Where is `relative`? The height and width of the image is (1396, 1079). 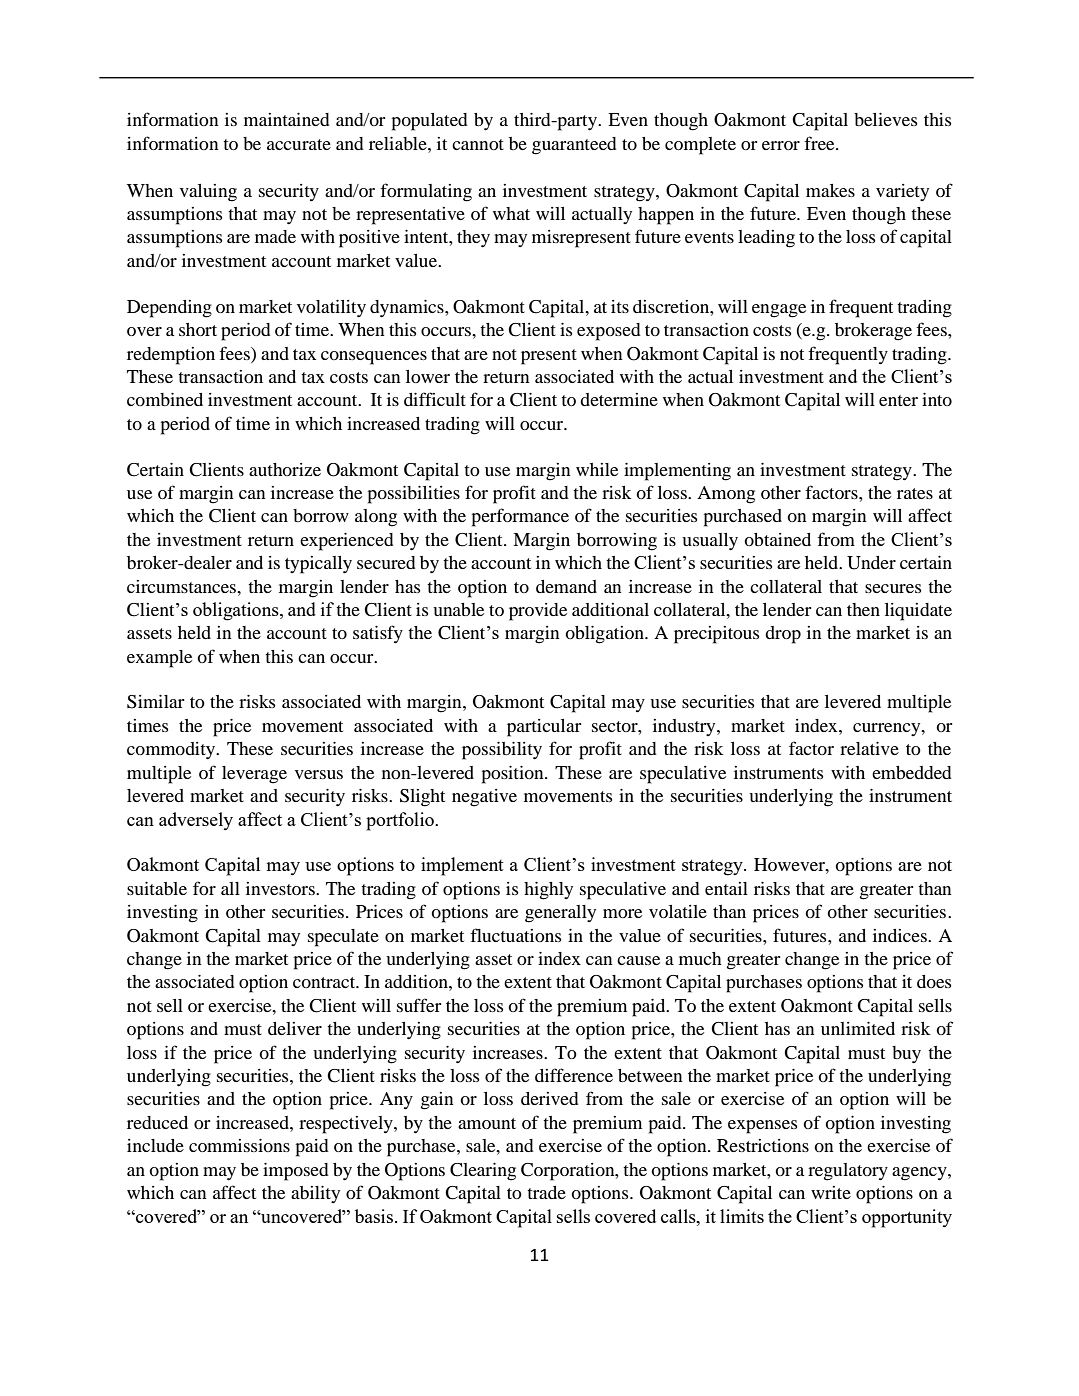 relative is located at coordinates (869, 748).
